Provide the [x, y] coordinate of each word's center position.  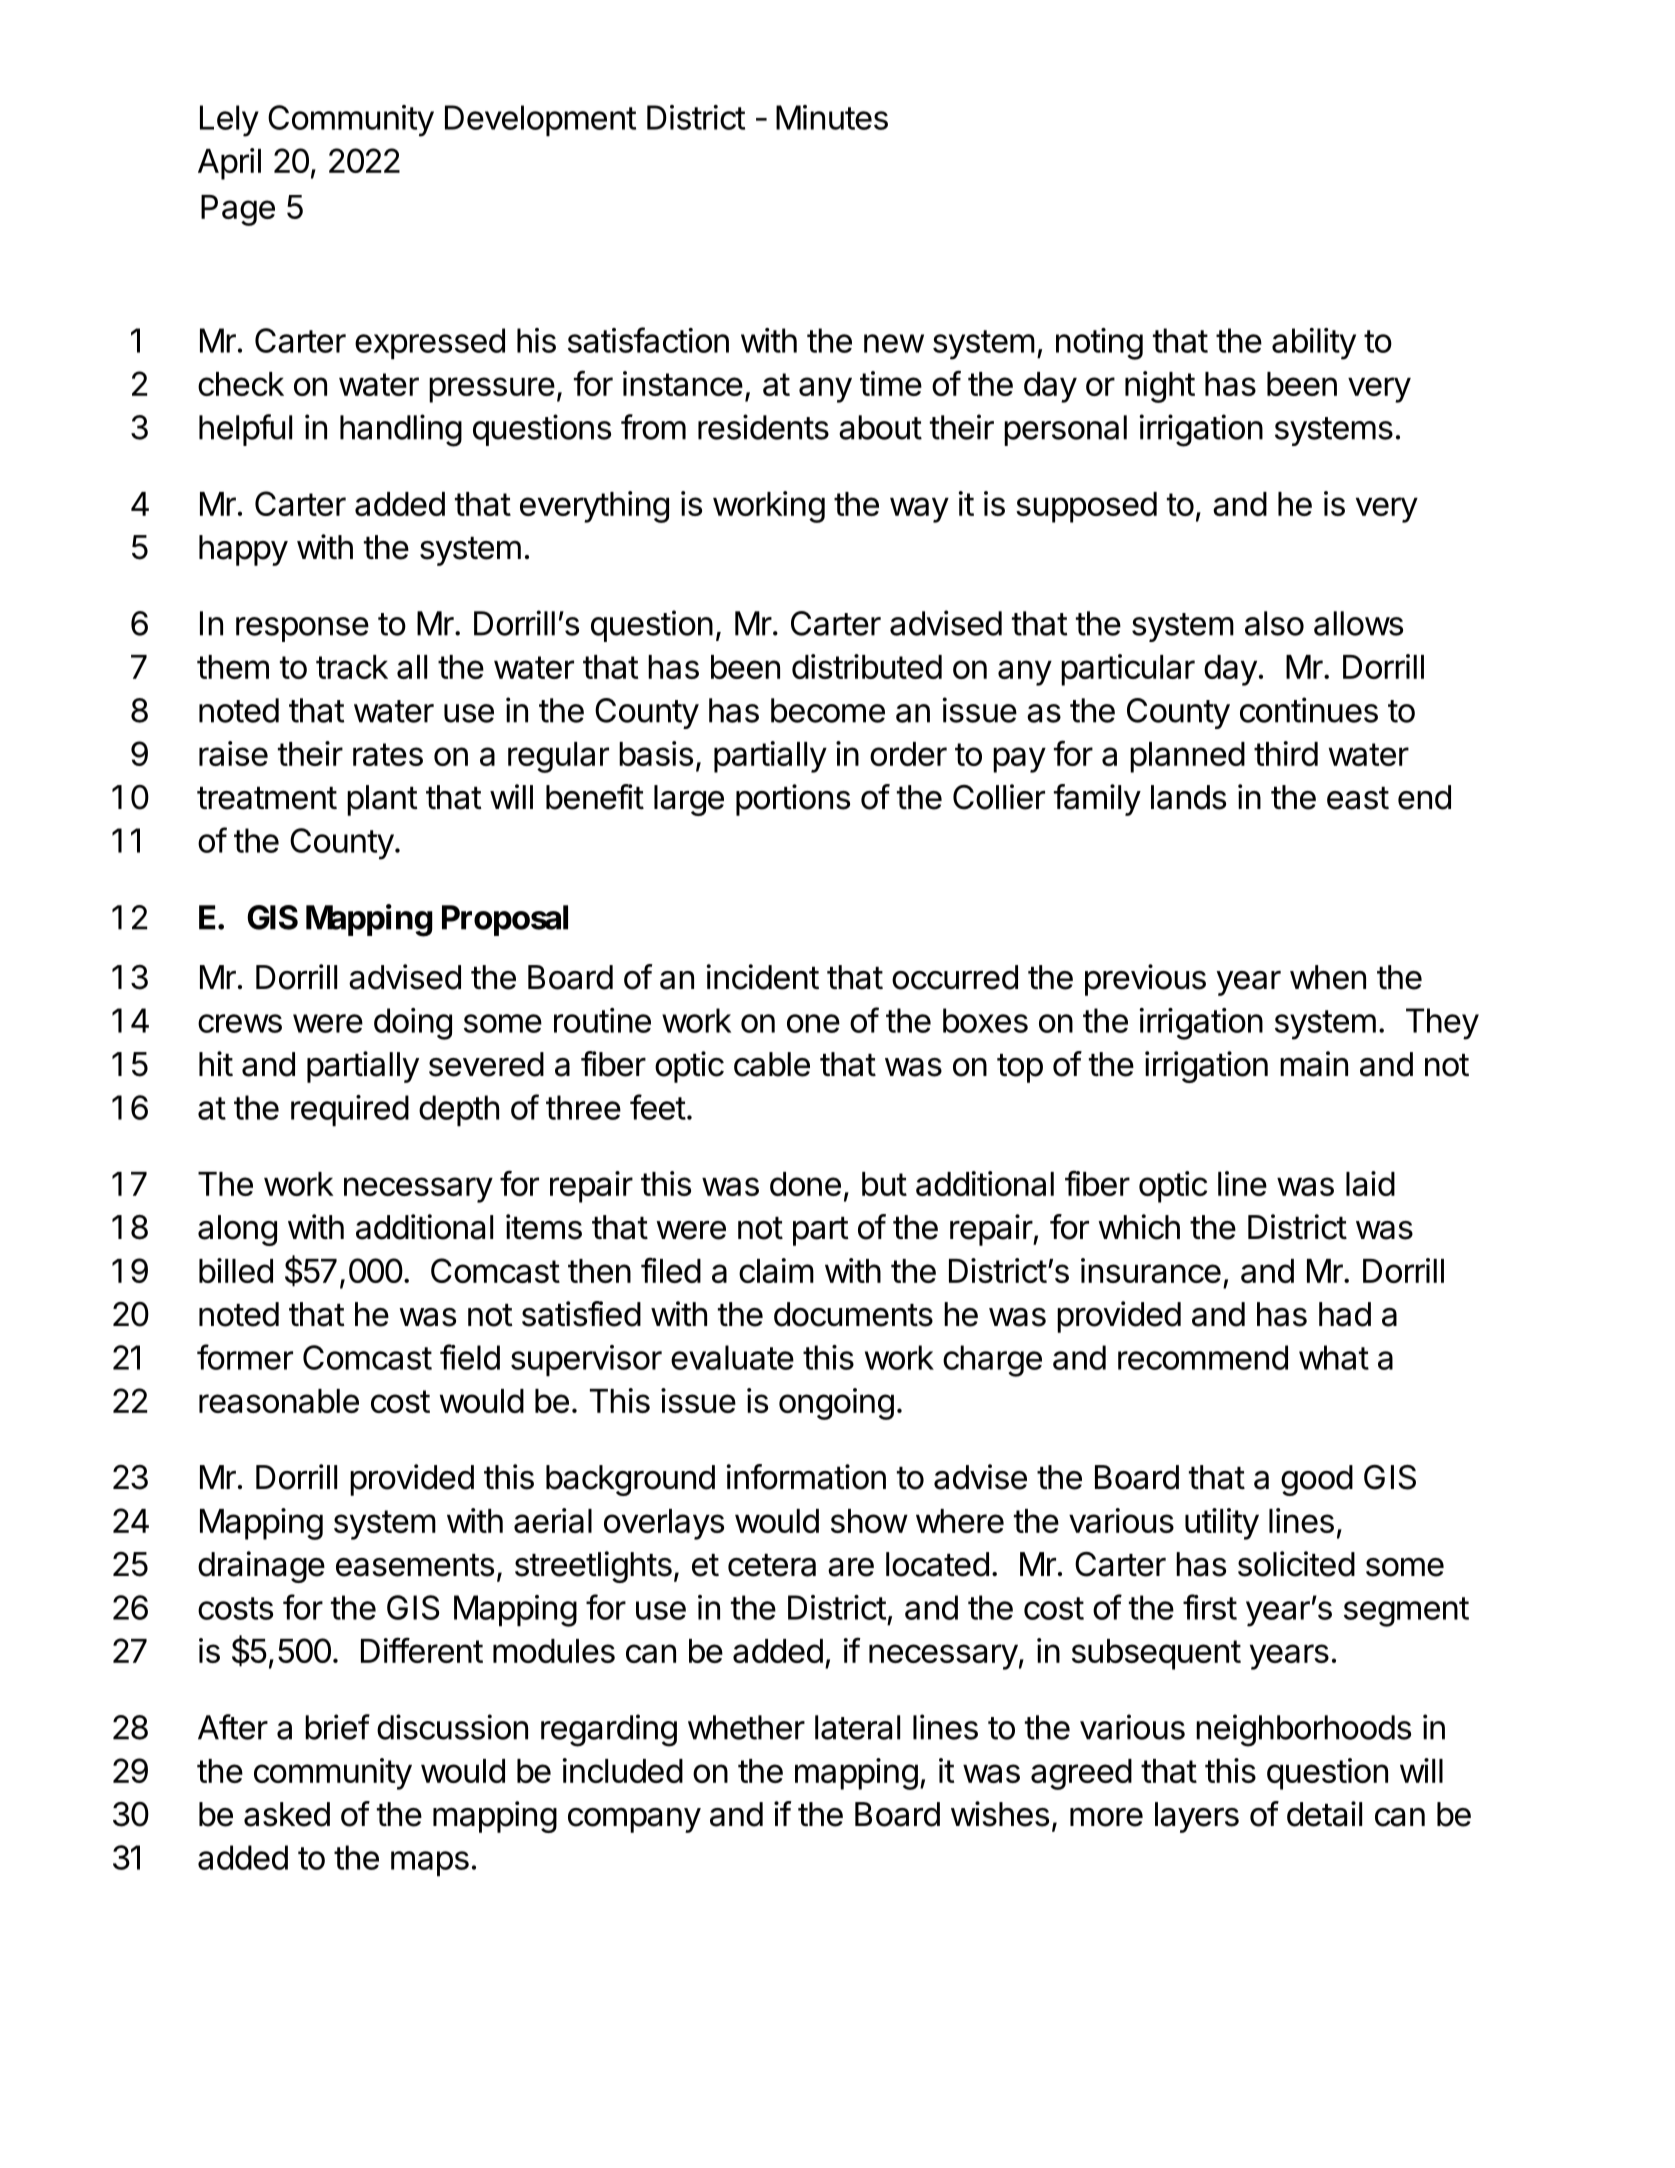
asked [287, 1814]
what [1334, 1357]
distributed [867, 666]
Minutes [832, 117]
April [229, 164]
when [1328, 977]
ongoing [836, 1404]
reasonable [279, 1401]
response [302, 629]
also [1274, 623]
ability [1314, 344]
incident [762, 977]
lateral [857, 1727]
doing [413, 1024]
